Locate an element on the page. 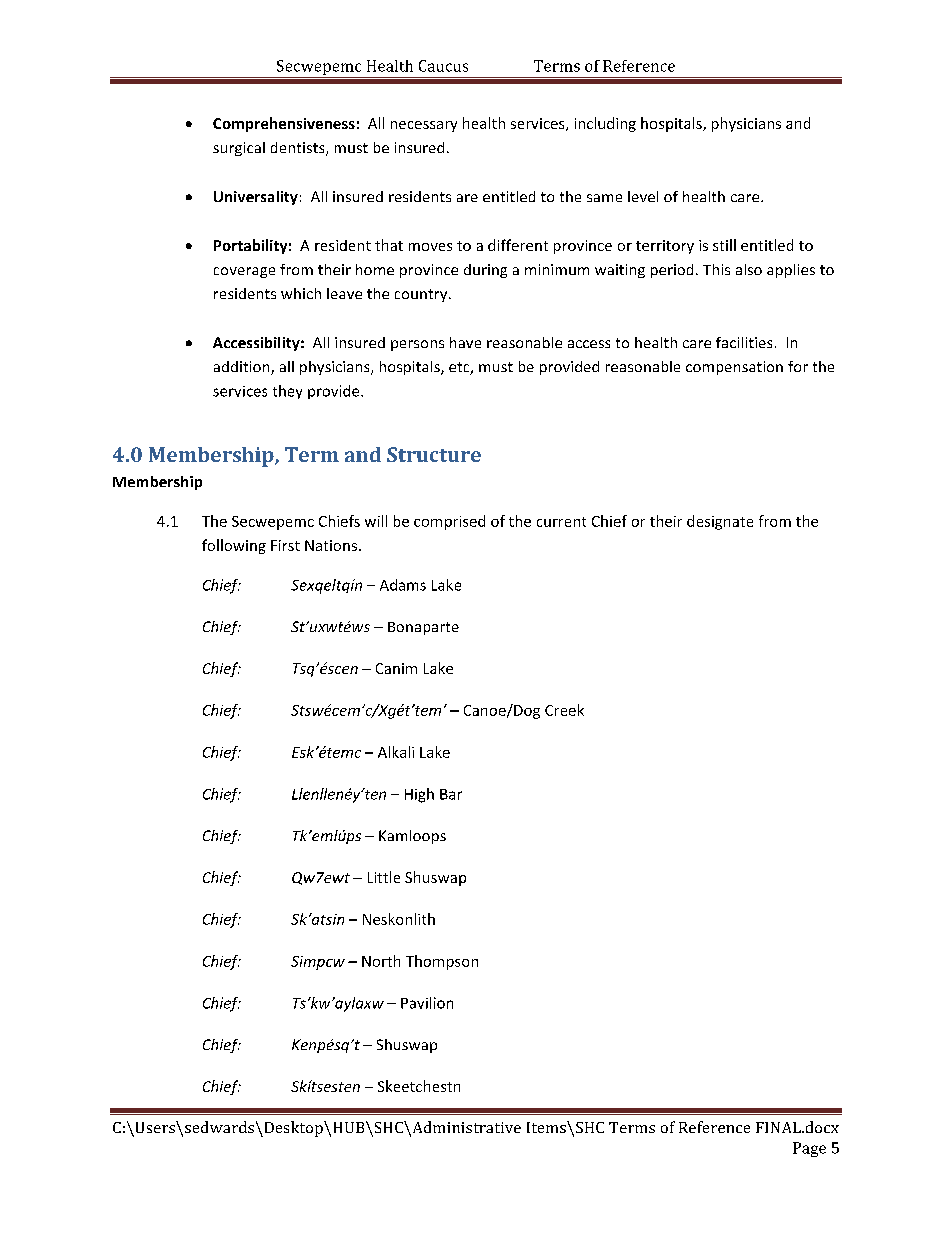  Caucus is located at coordinates (443, 66).
